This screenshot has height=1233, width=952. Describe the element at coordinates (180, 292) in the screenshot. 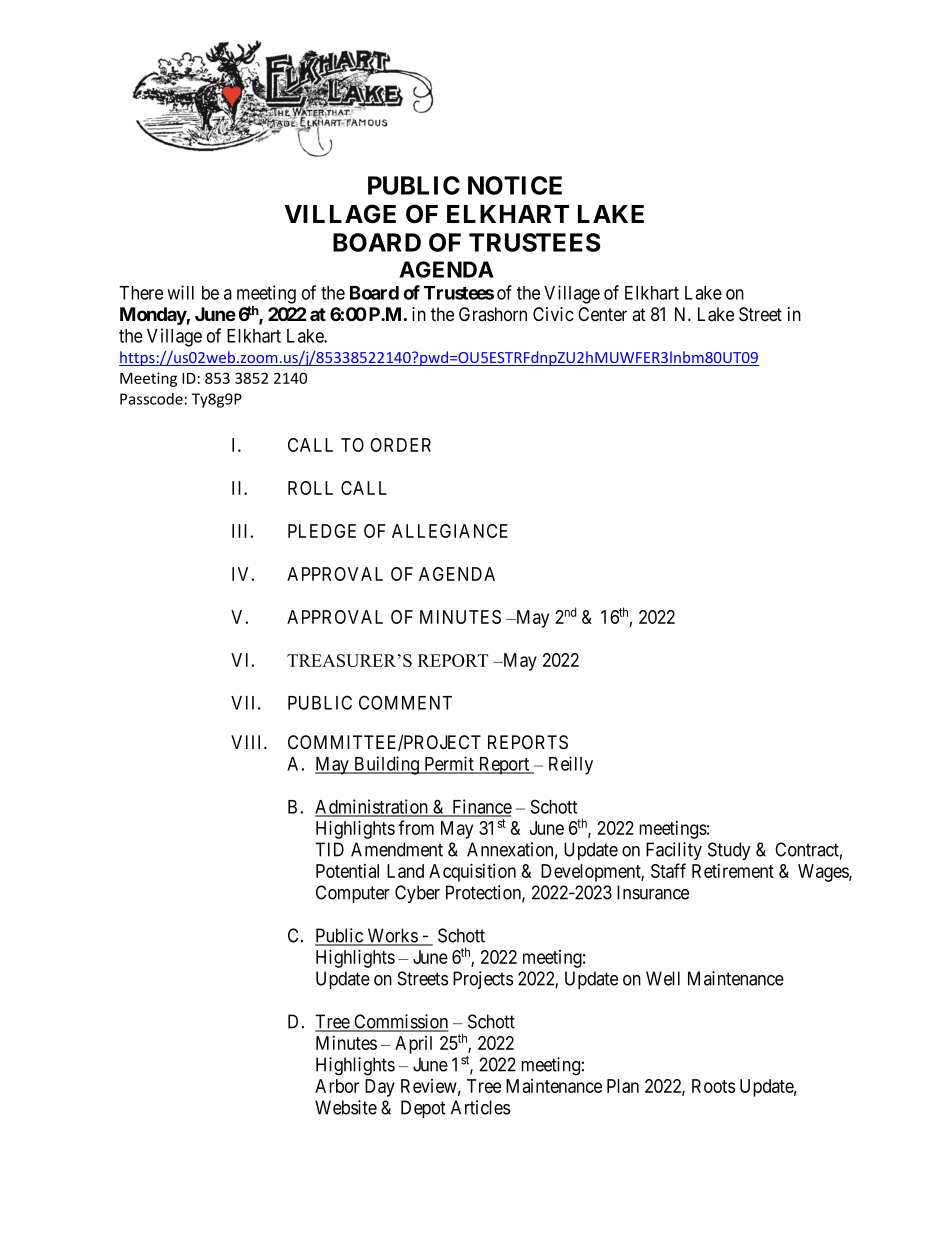

I see `will` at that location.
